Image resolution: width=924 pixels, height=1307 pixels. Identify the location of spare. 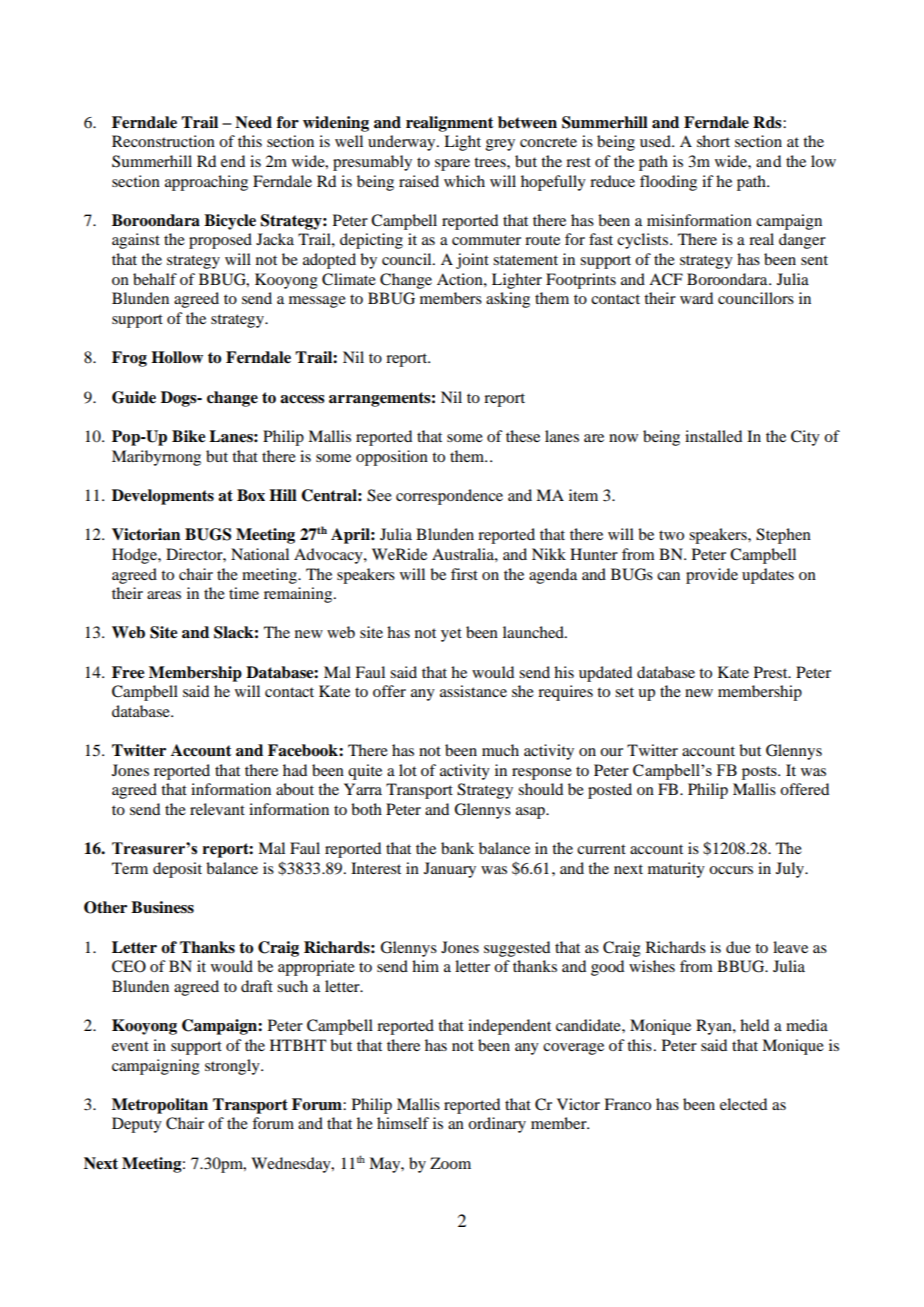
(452, 165).
